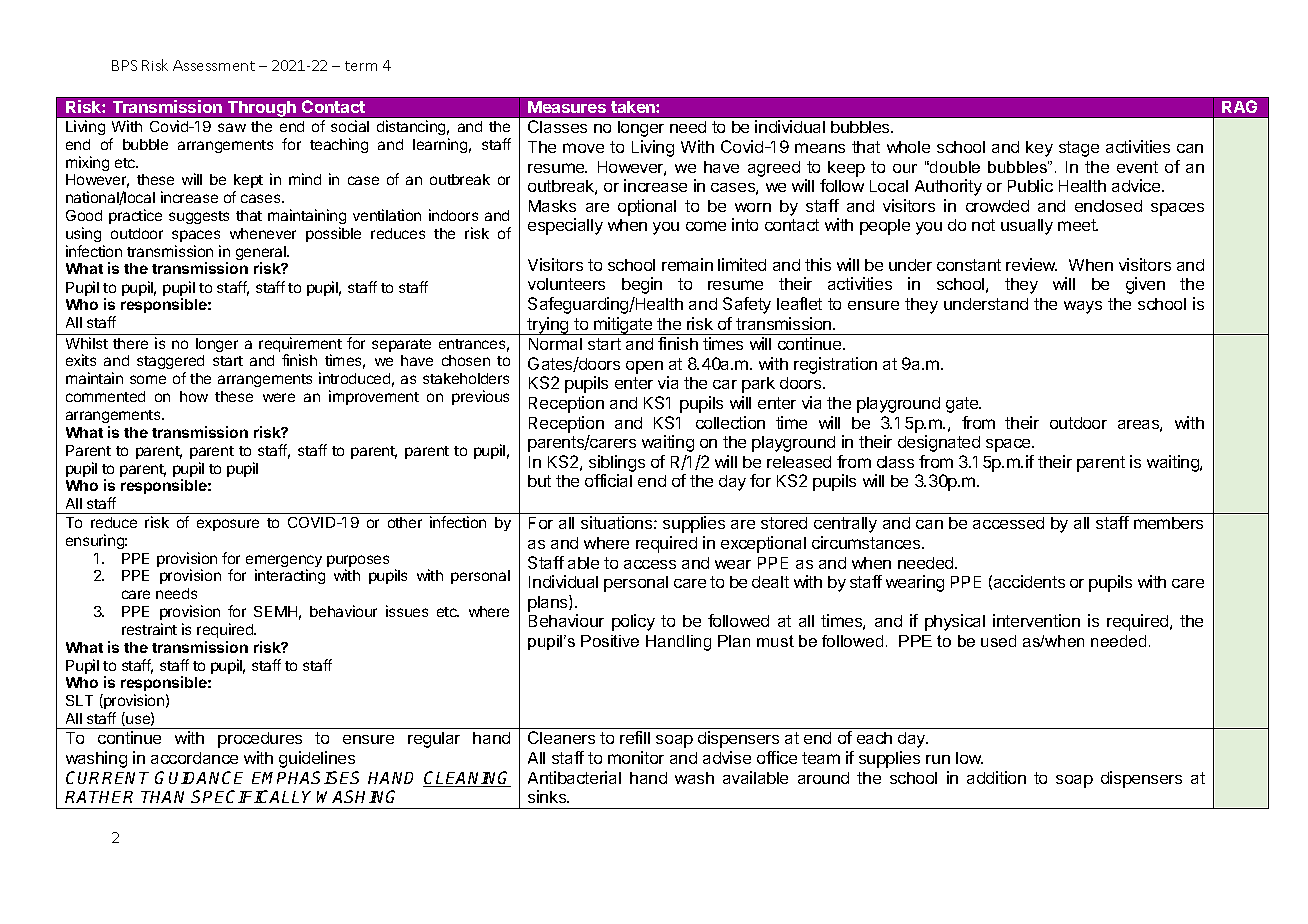  I want to click on designated, so click(939, 443).
